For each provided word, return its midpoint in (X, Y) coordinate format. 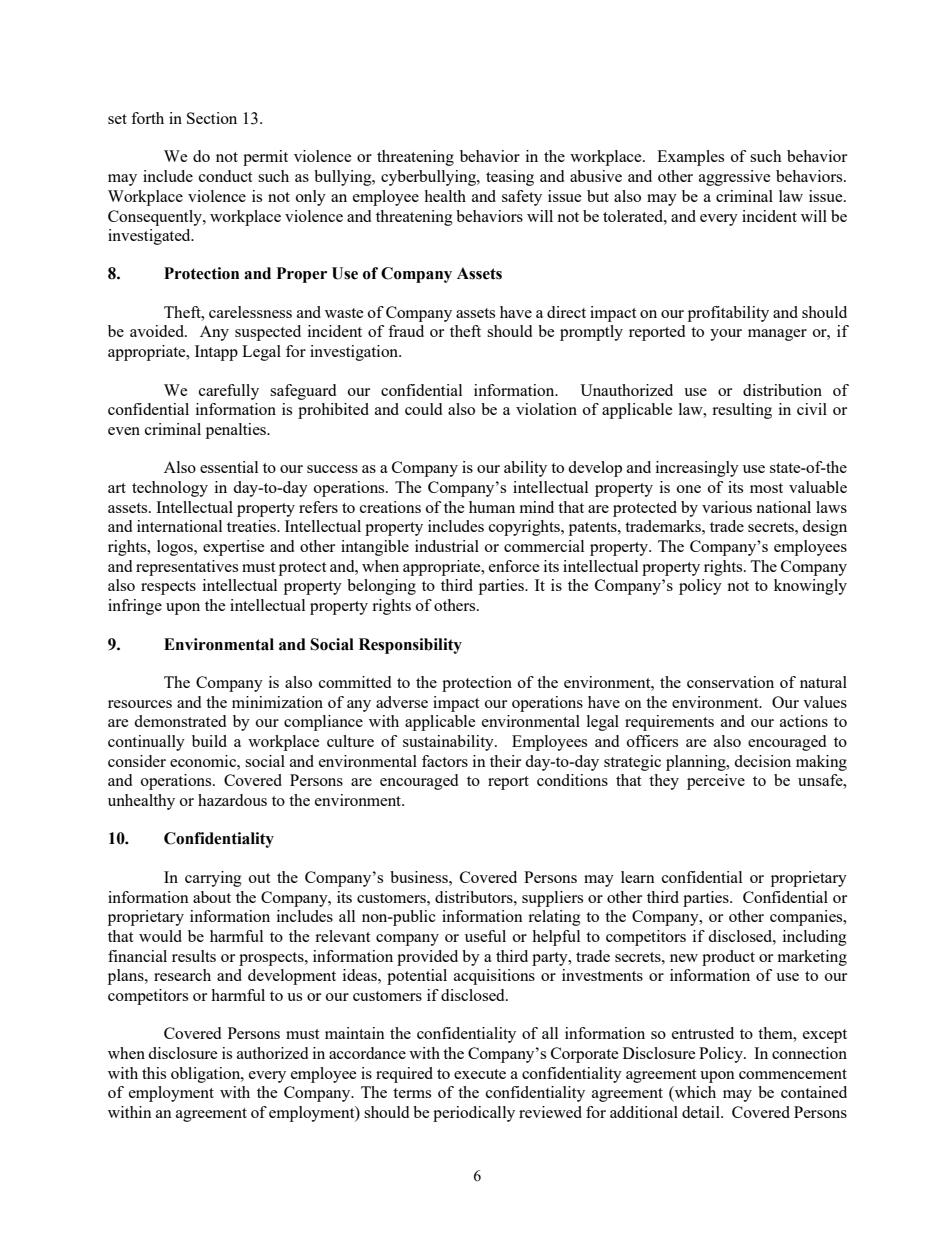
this (154, 1073)
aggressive (735, 178)
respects (168, 588)
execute (480, 1074)
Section (212, 118)
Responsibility (410, 646)
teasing (510, 178)
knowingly (810, 587)
